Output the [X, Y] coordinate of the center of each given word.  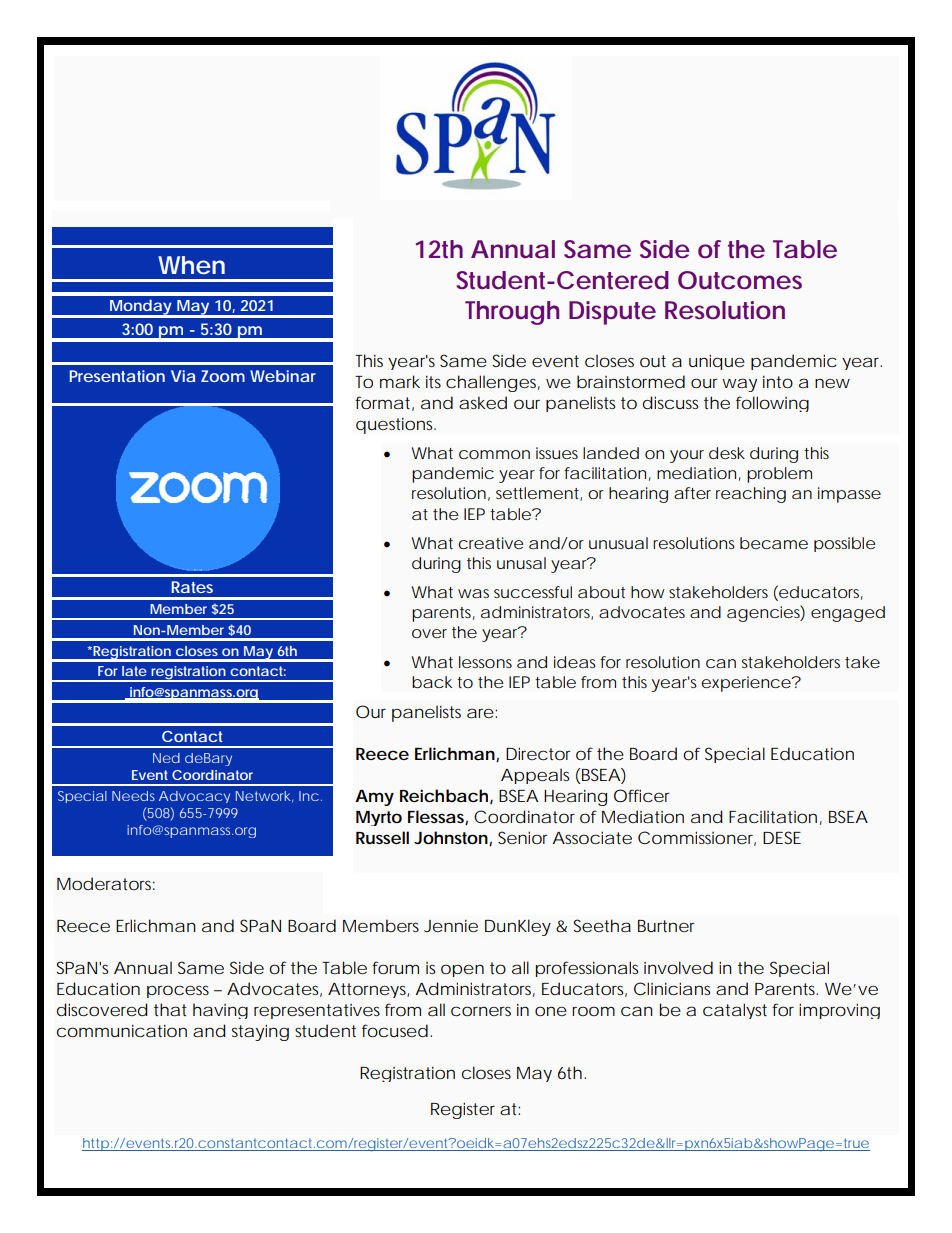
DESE [782, 837]
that [170, 1009]
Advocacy [194, 797]
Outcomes [740, 280]
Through [512, 313]
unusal [521, 563]
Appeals [535, 776]
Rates [192, 587]
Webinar [283, 376]
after [692, 493]
